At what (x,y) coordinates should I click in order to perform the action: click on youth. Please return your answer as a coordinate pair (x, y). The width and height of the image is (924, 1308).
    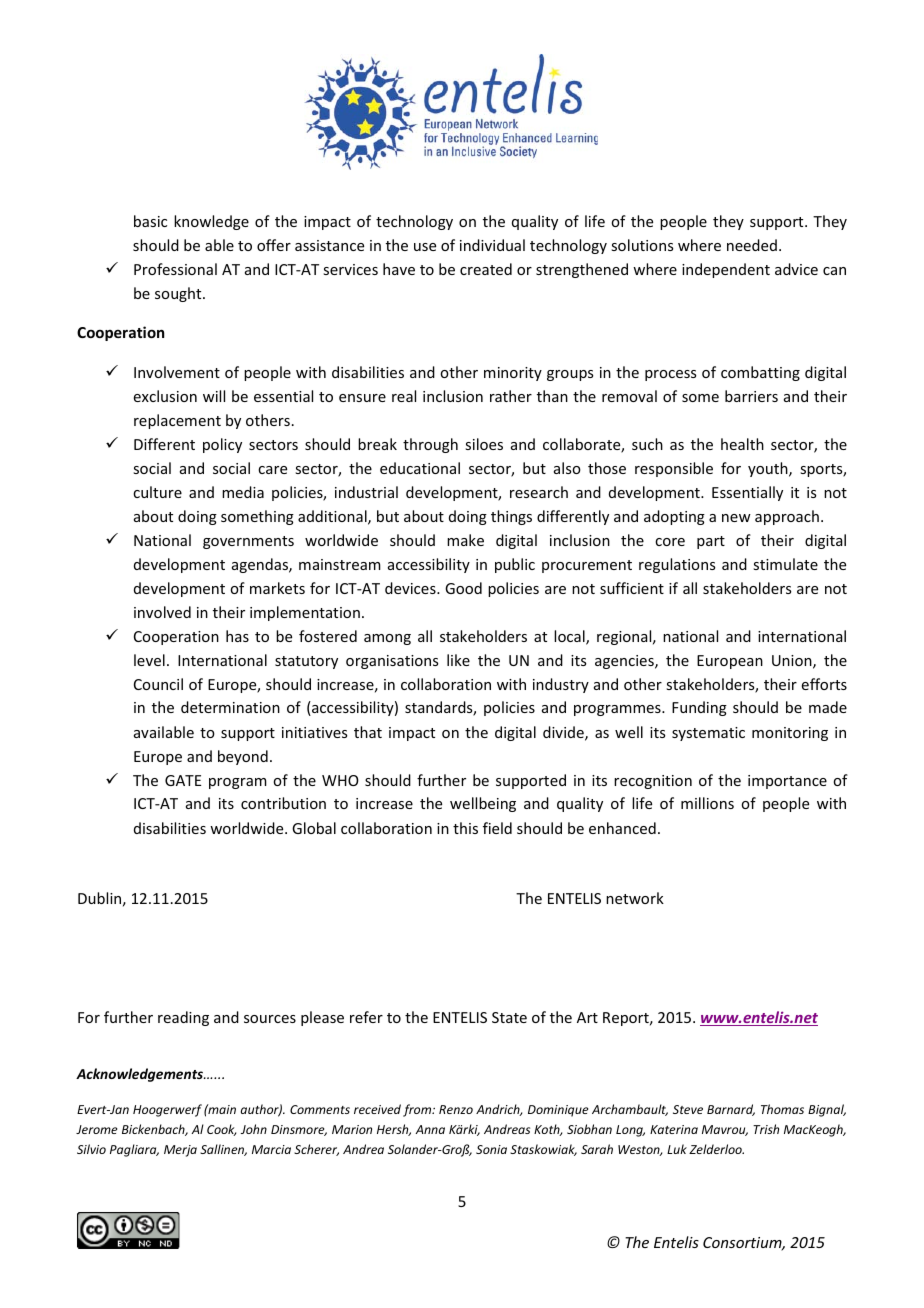
    Looking at the image, I should click on (769, 469).
